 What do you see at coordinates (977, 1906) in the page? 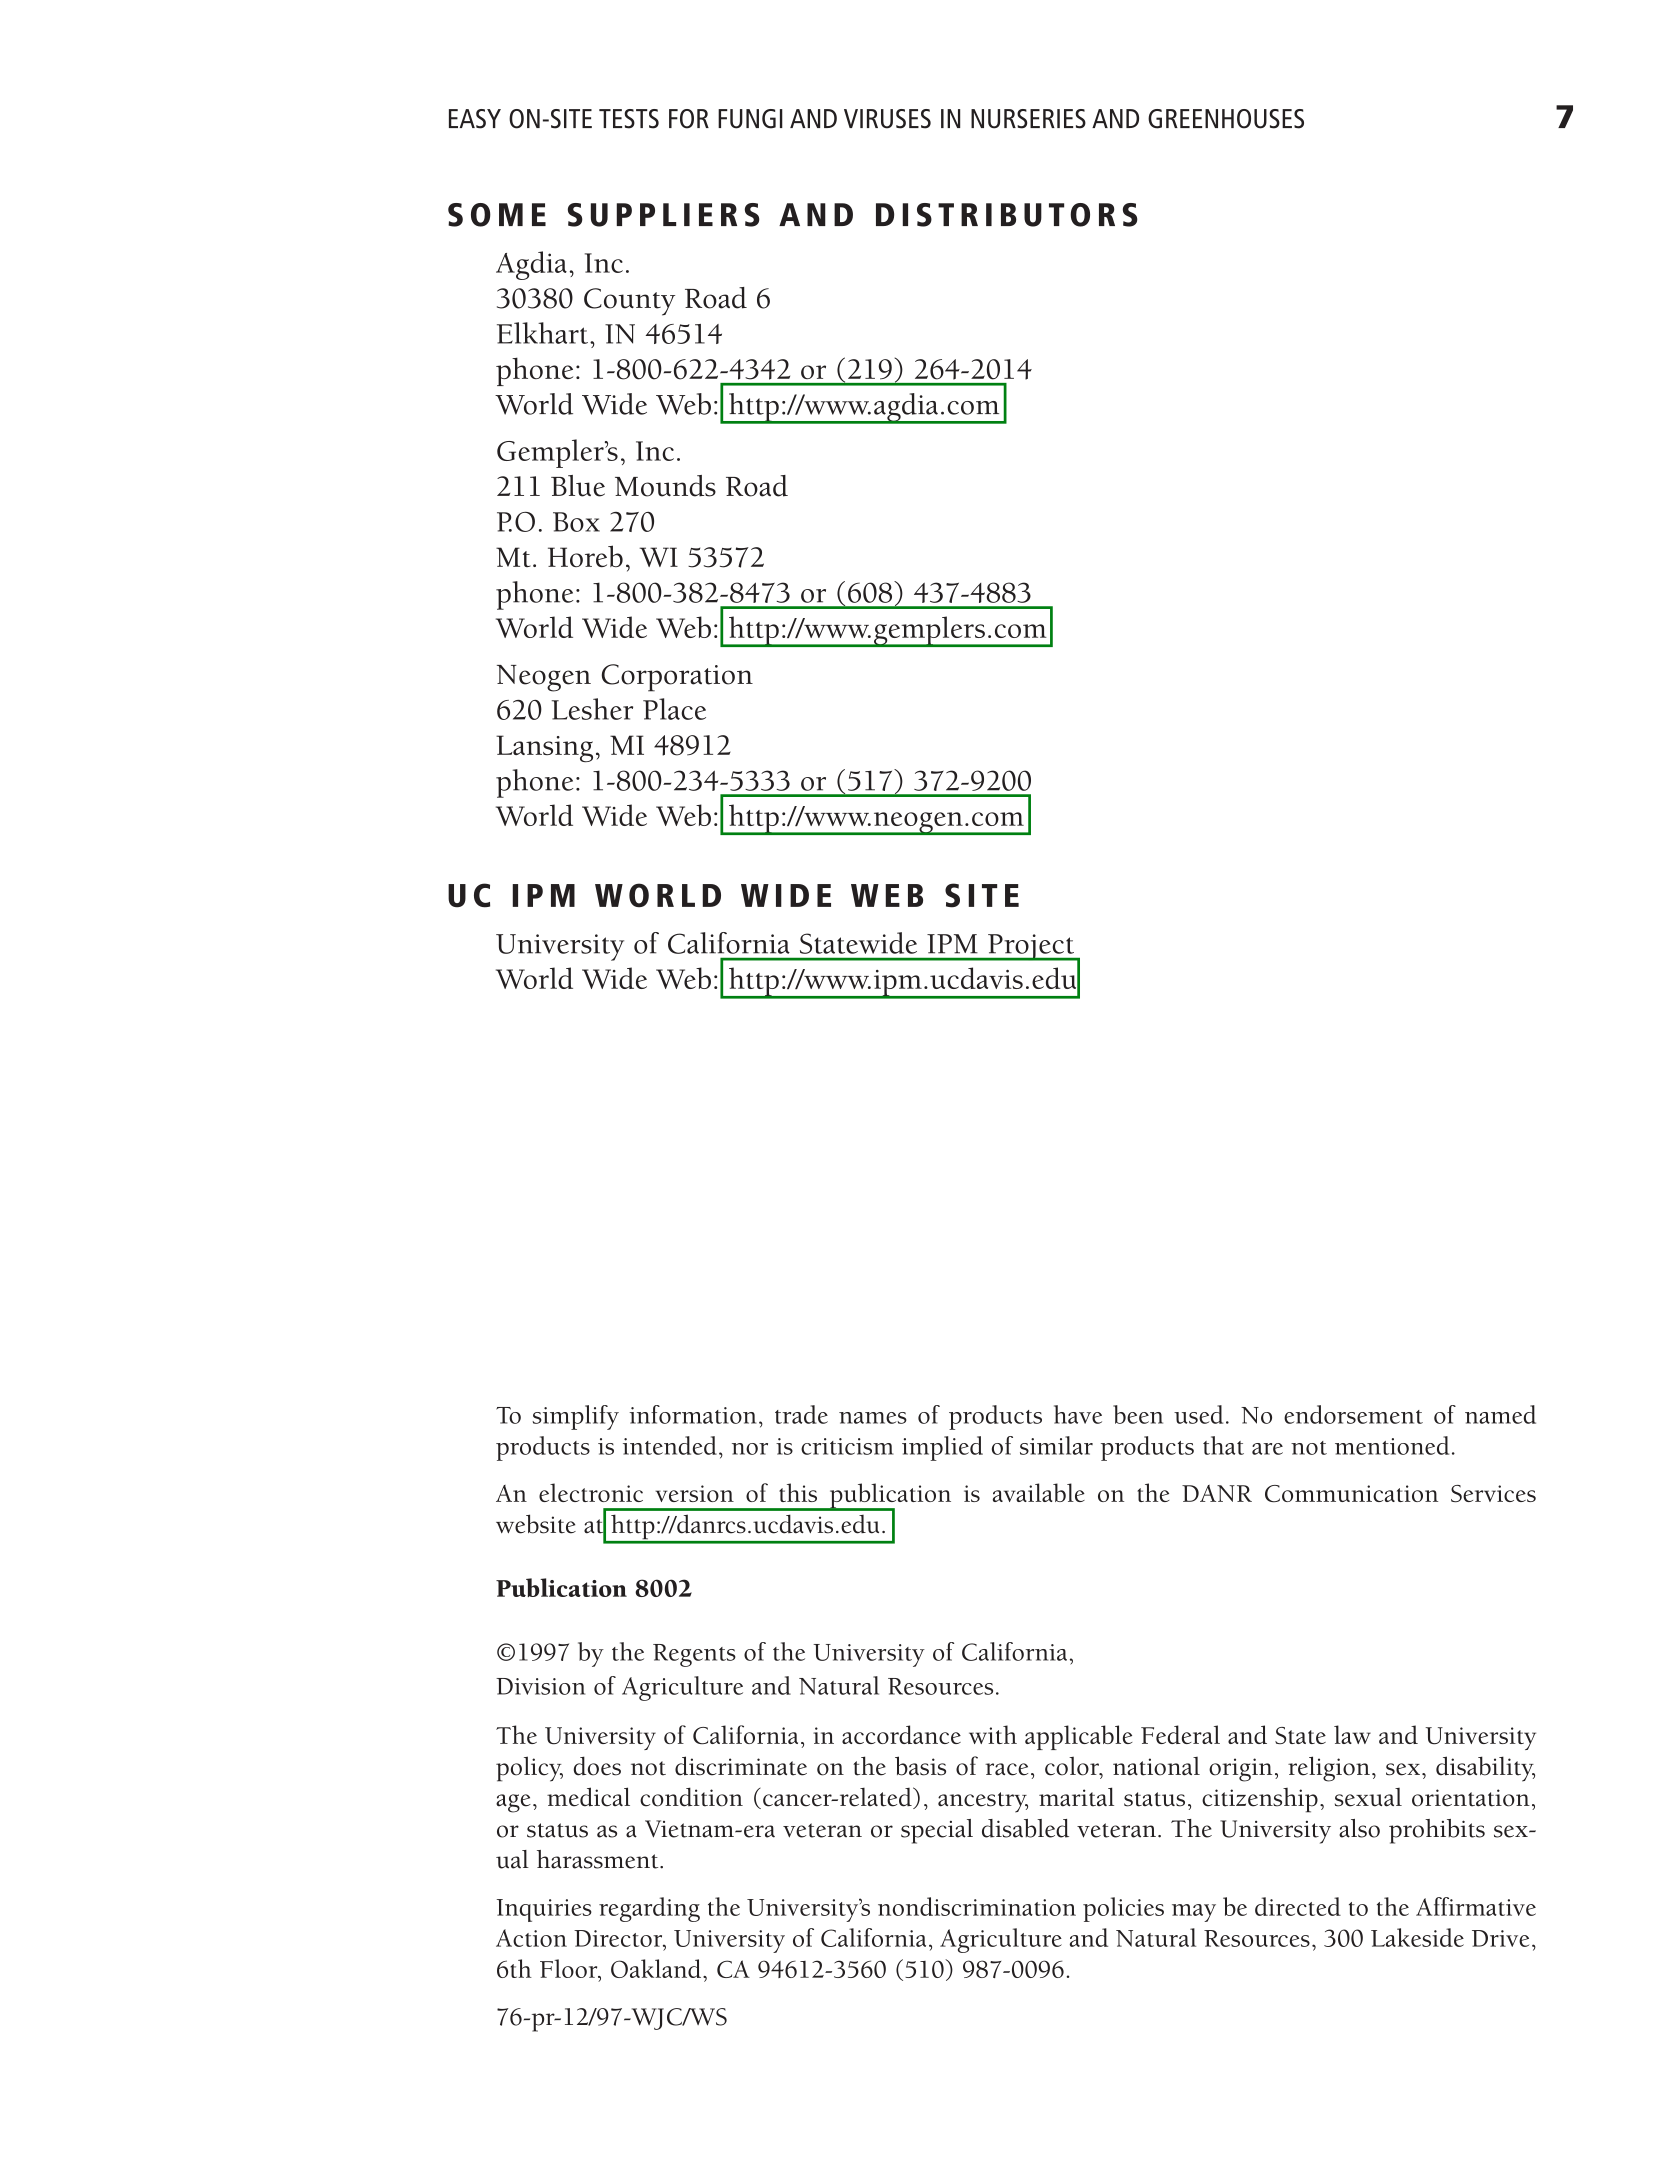
I see `nondiscrimination` at bounding box center [977, 1906].
